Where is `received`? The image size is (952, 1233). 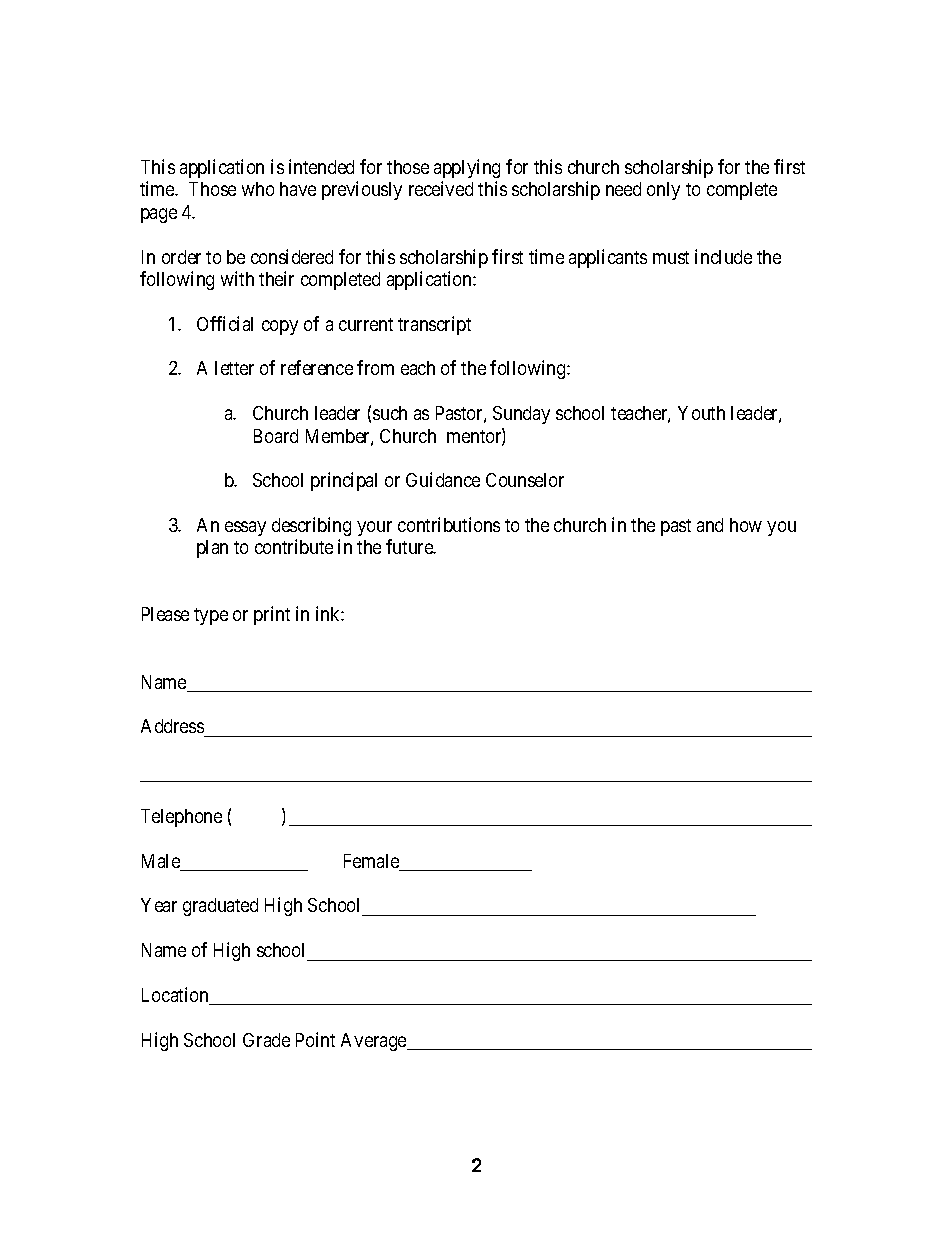 received is located at coordinates (441, 188).
